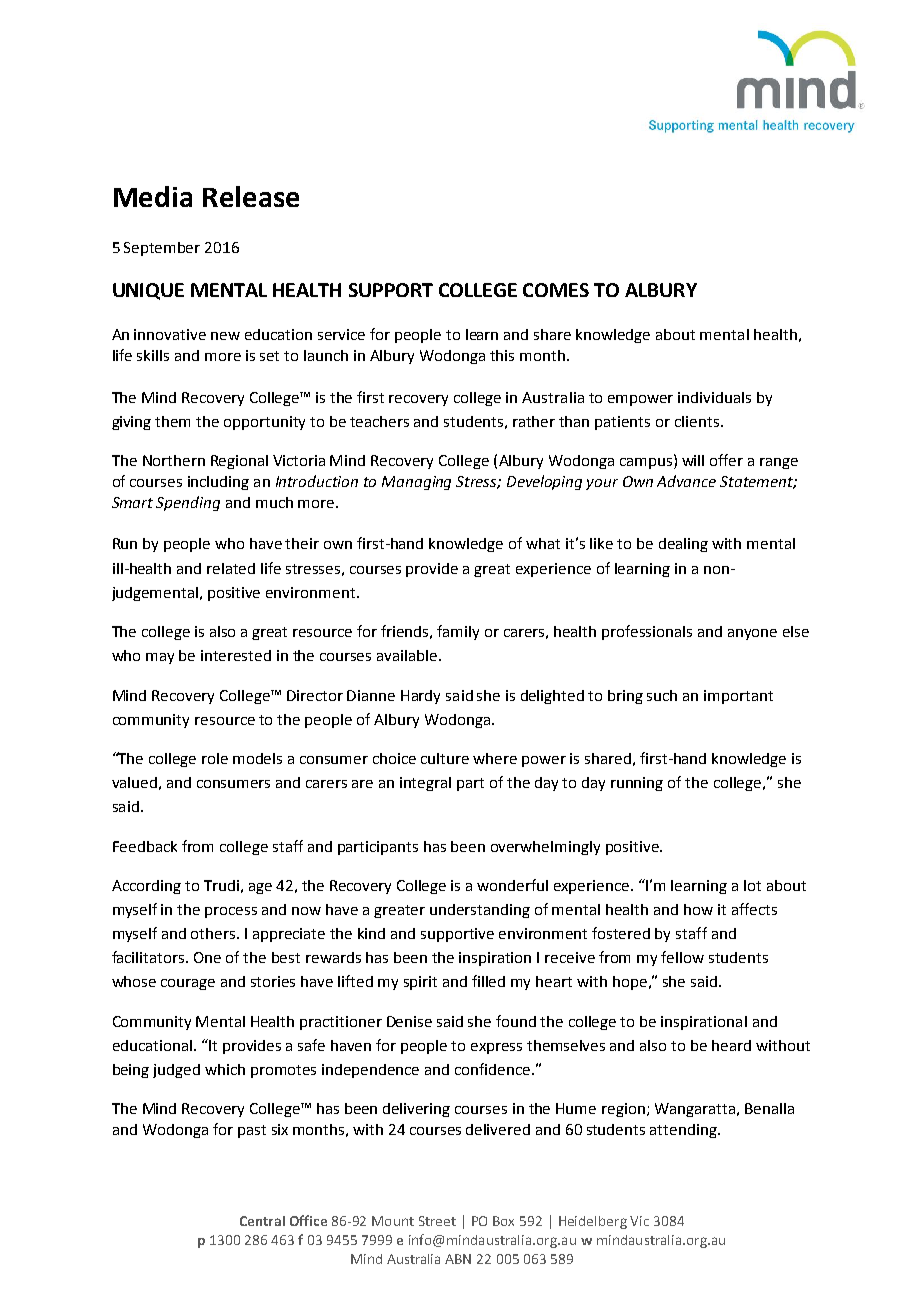  Describe the element at coordinates (437, 1221) in the page. I see `Street` at that location.
